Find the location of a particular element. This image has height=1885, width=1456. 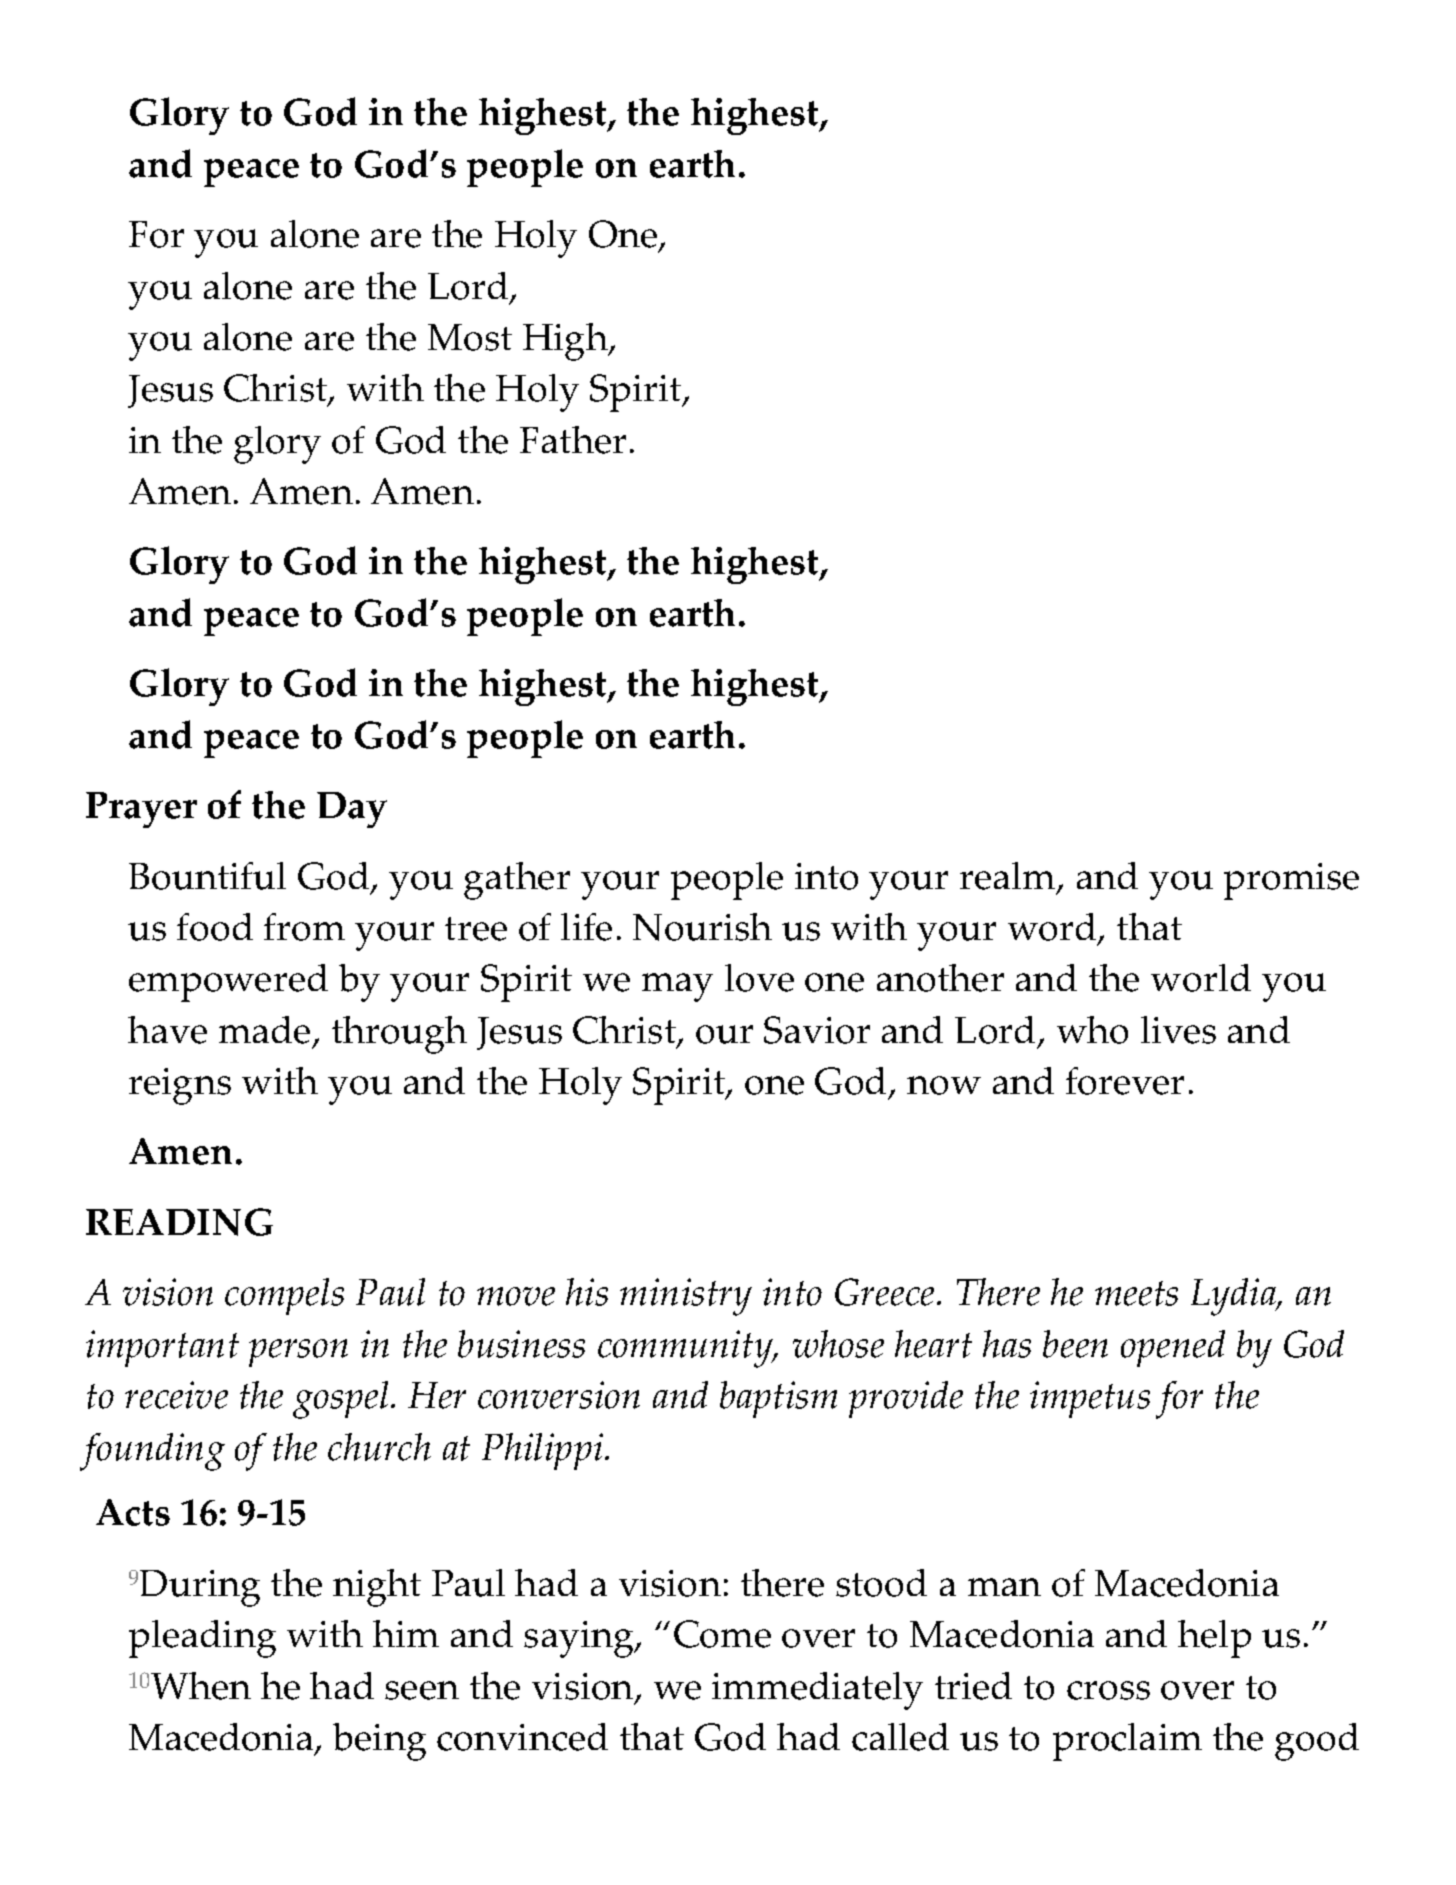

lives is located at coordinates (1178, 1030).
